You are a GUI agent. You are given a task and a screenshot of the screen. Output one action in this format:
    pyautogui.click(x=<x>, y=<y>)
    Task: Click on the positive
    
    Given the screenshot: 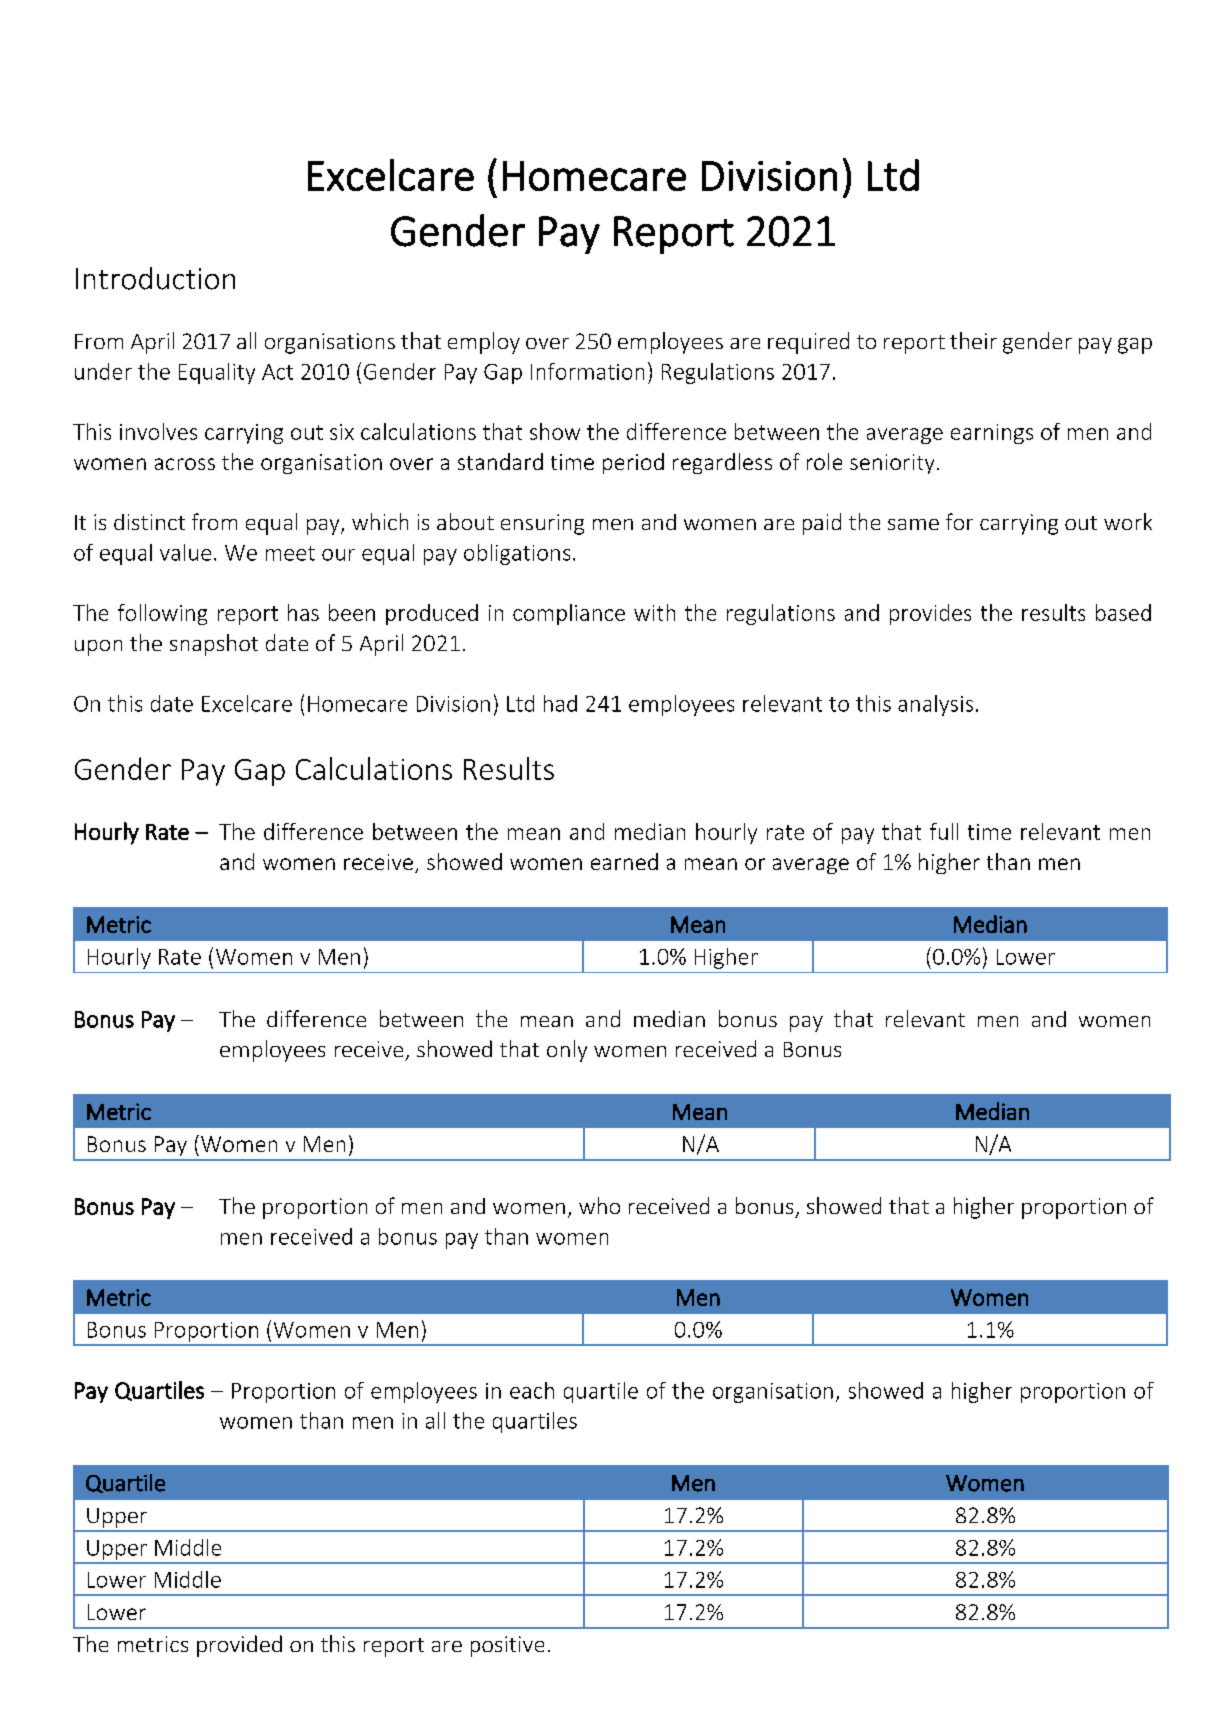 What is the action you would take?
    pyautogui.click(x=507, y=1646)
